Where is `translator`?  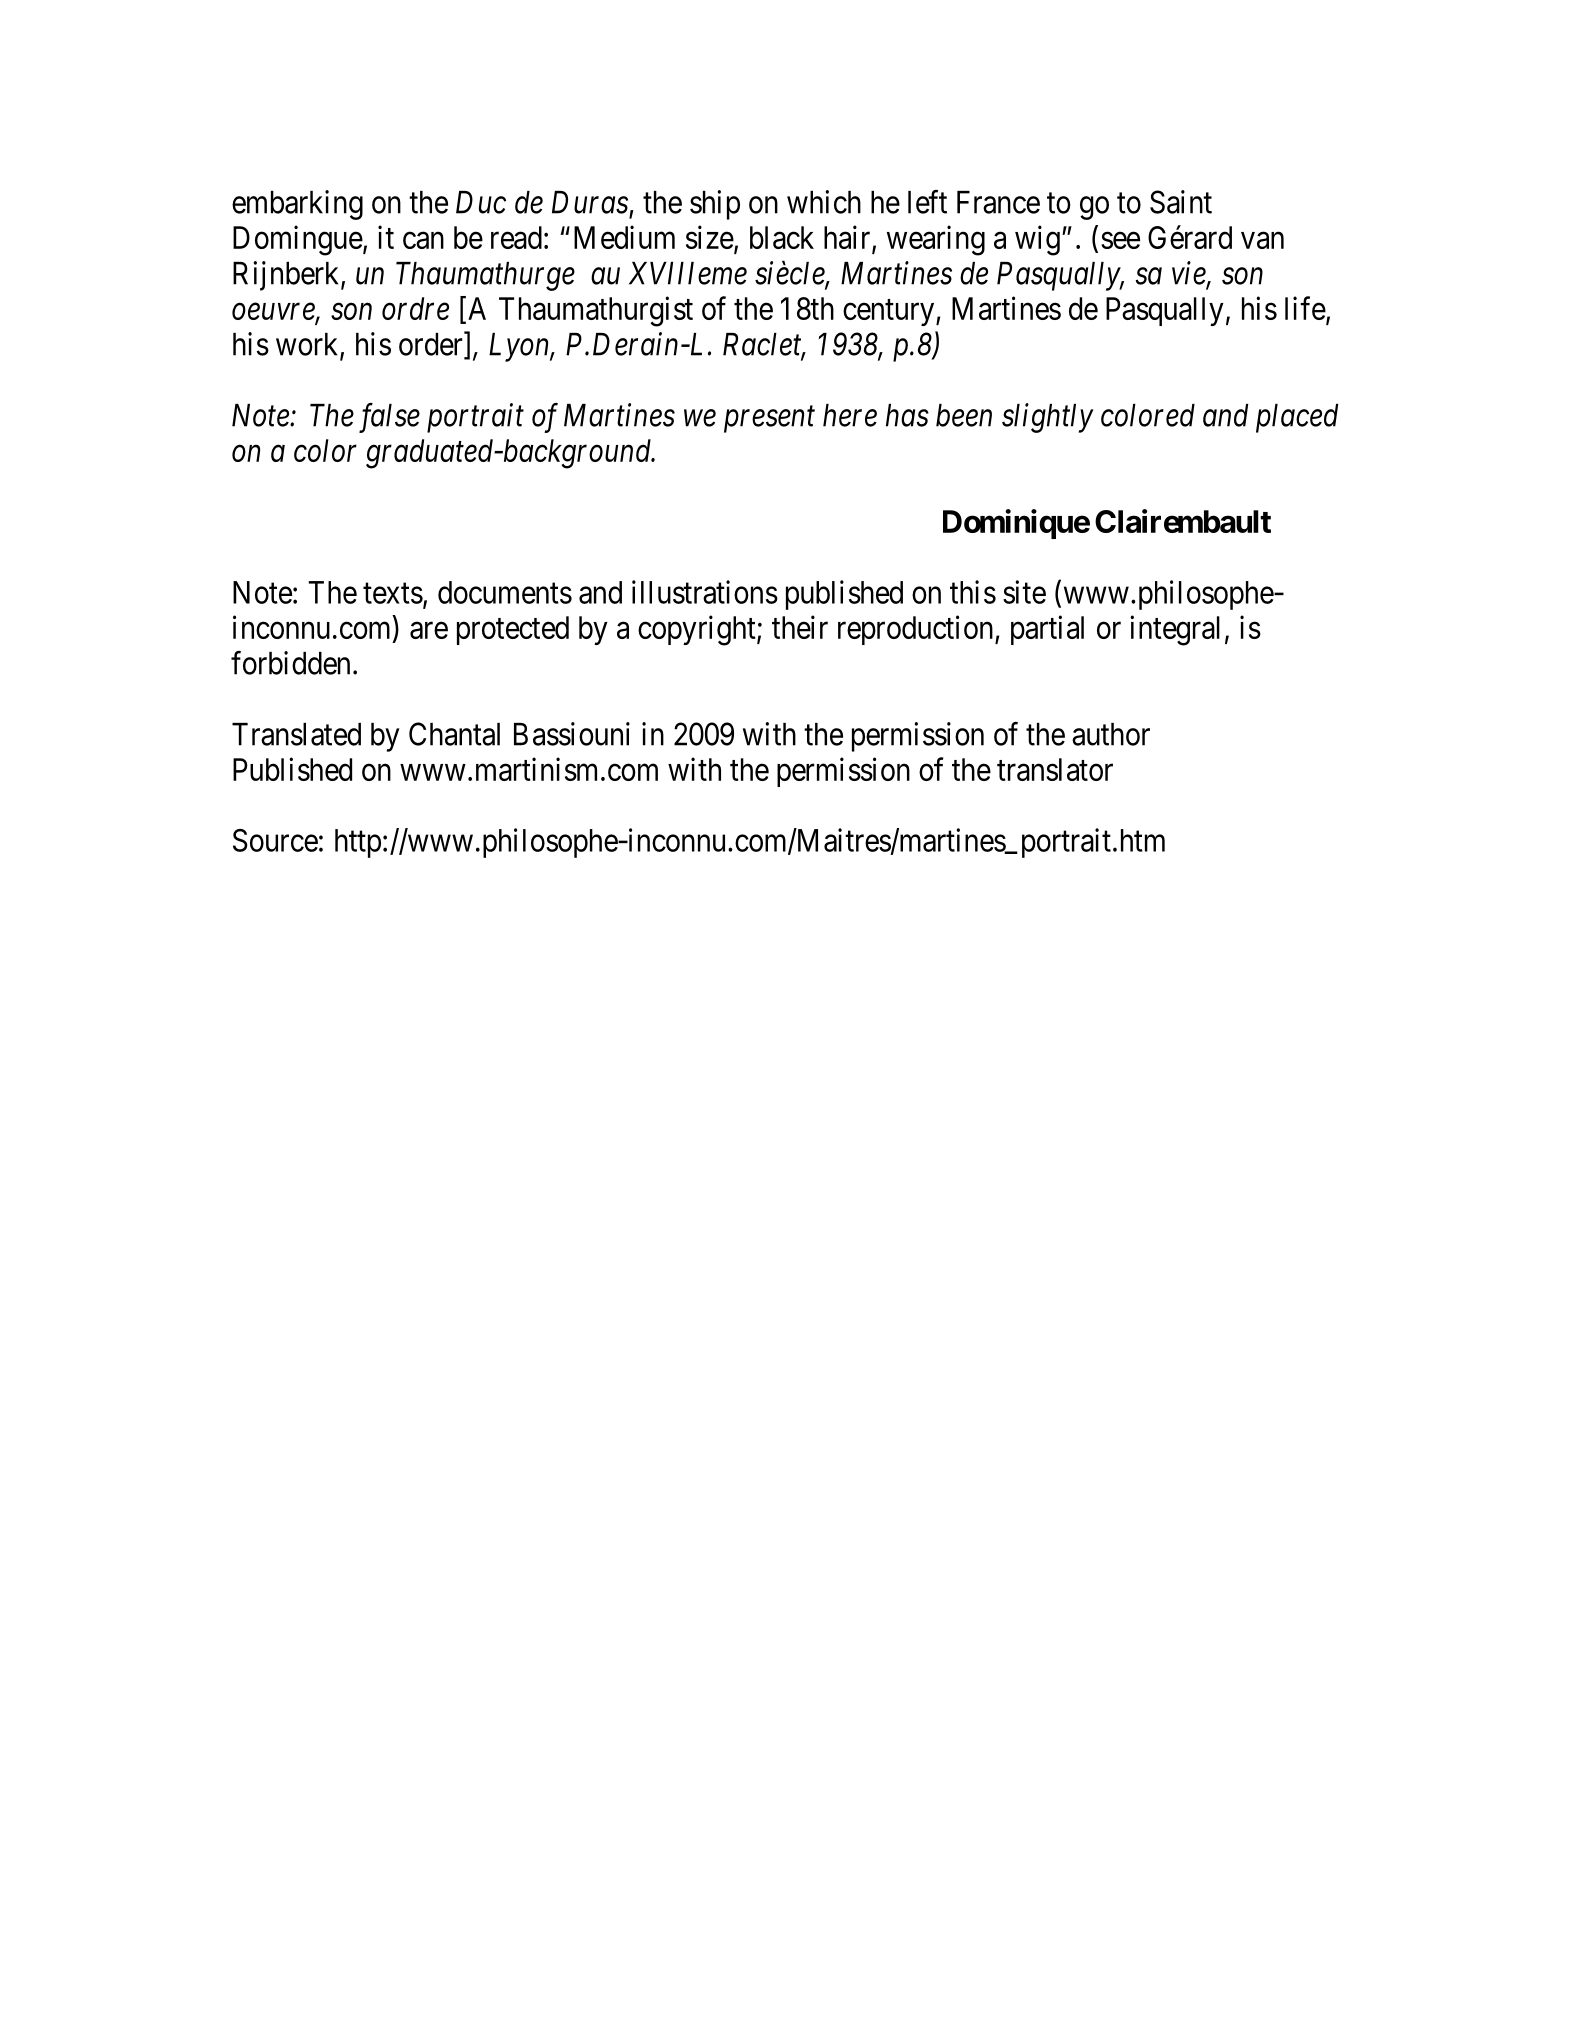
translator is located at coordinates (1055, 769).
